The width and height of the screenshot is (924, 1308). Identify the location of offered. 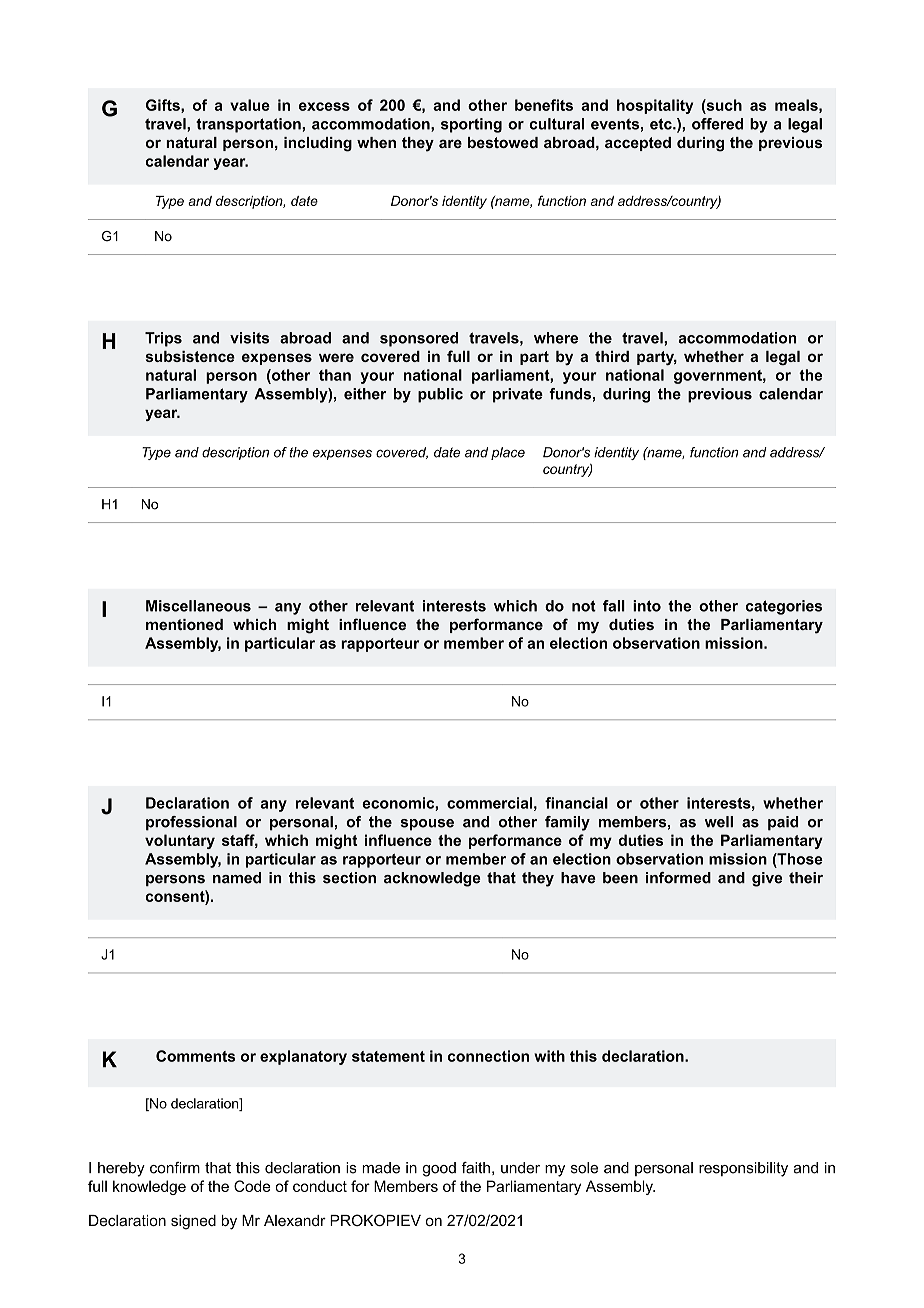
(717, 124).
